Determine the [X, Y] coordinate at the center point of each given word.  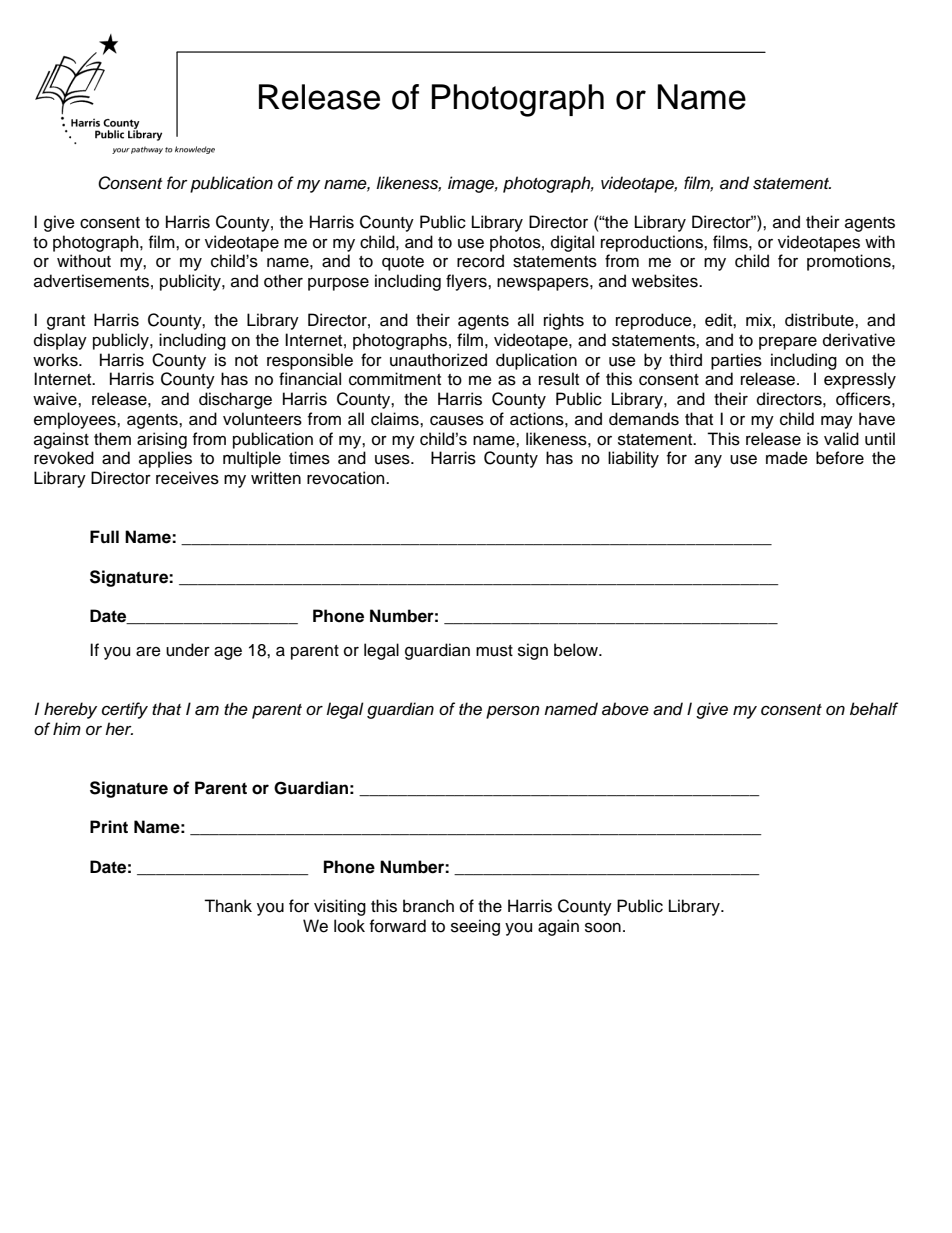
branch [428, 906]
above [625, 709]
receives [187, 478]
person [513, 712]
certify [125, 710]
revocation [347, 478]
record [480, 261]
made [787, 458]
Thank [228, 906]
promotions [850, 262]
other [283, 281]
